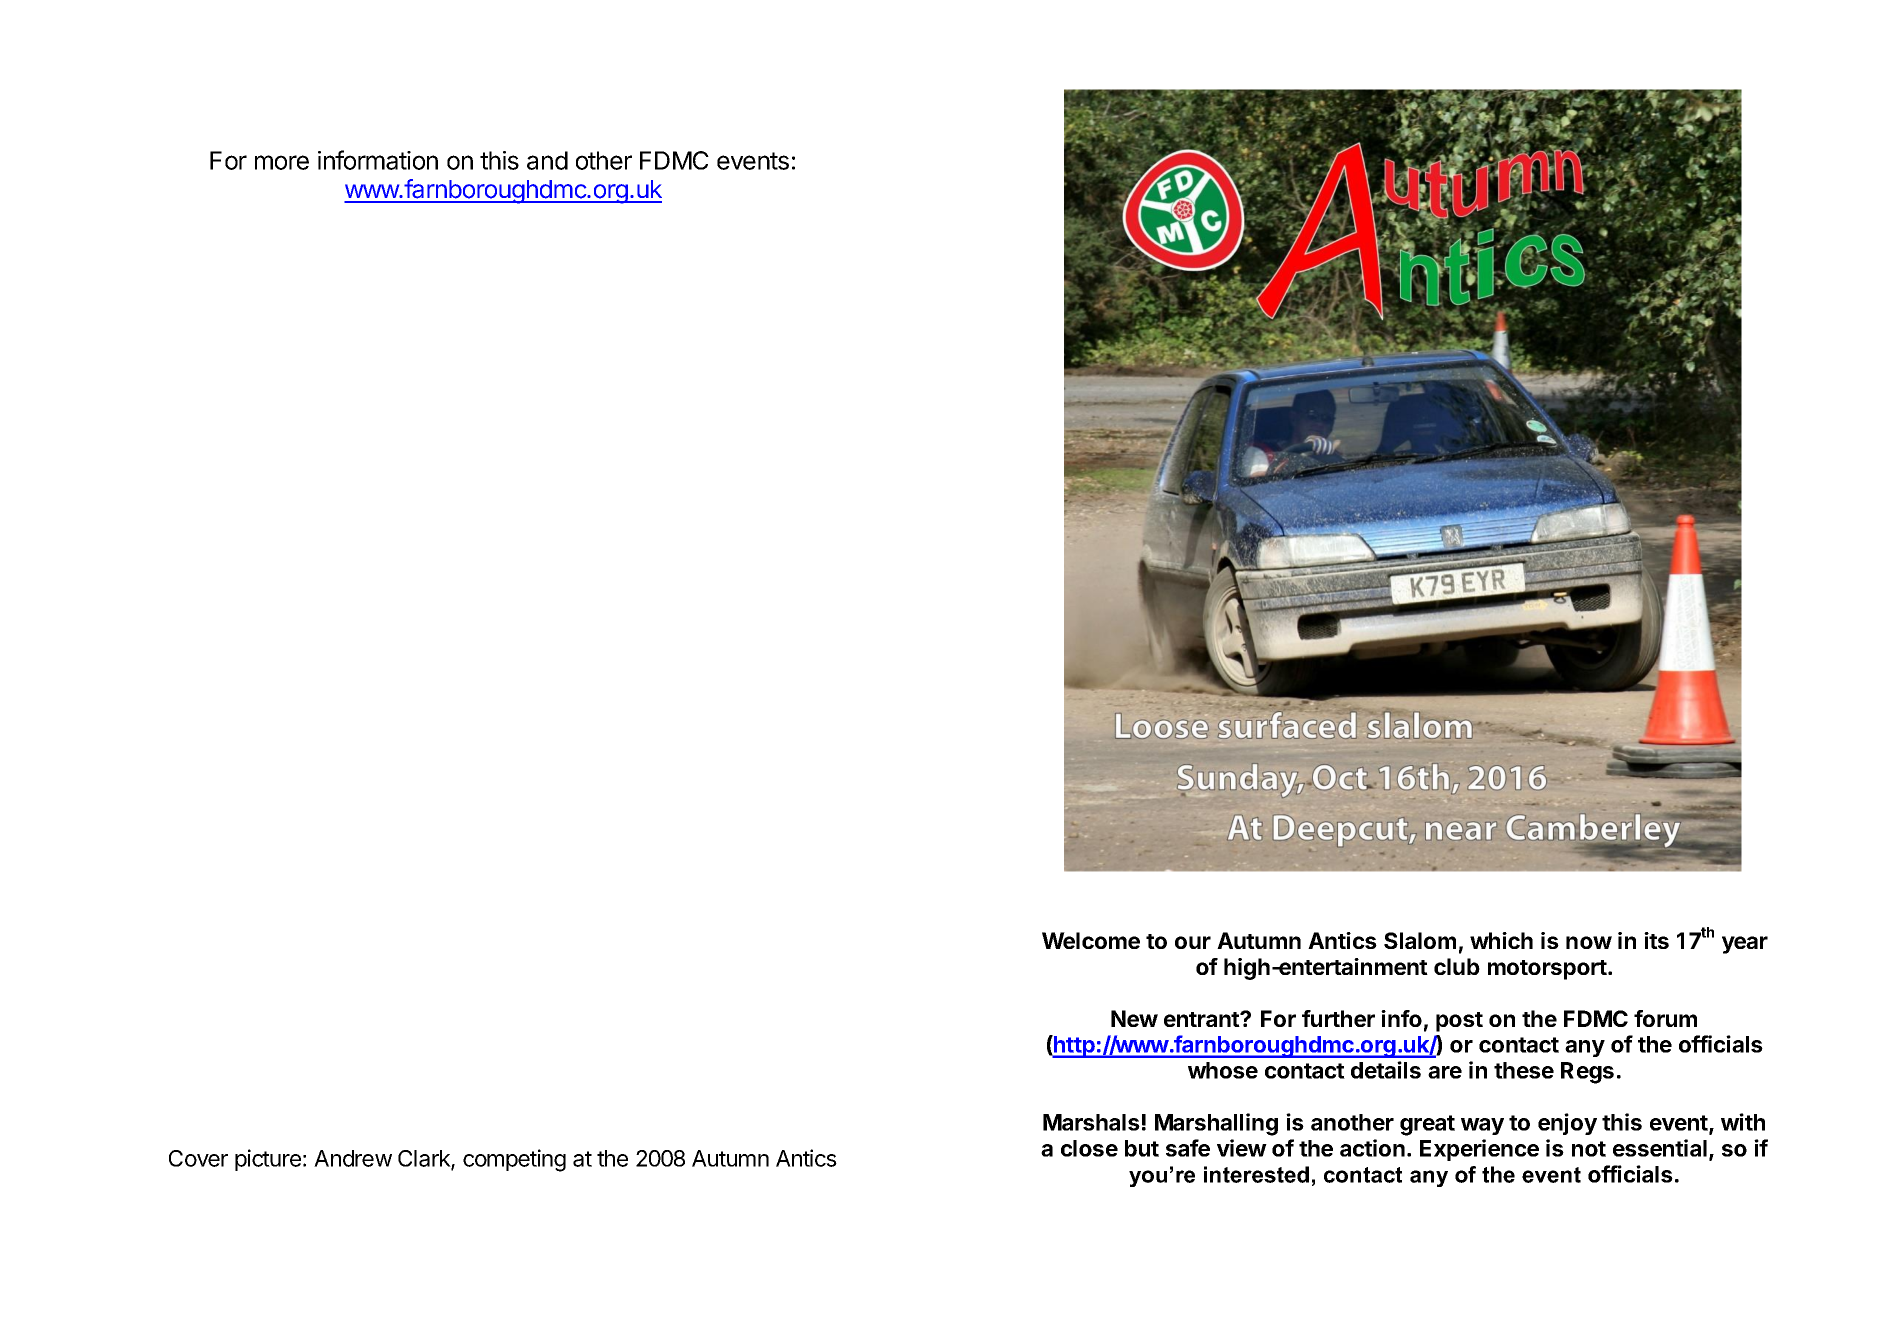  Describe the element at coordinates (282, 162) in the screenshot. I see `more` at that location.
